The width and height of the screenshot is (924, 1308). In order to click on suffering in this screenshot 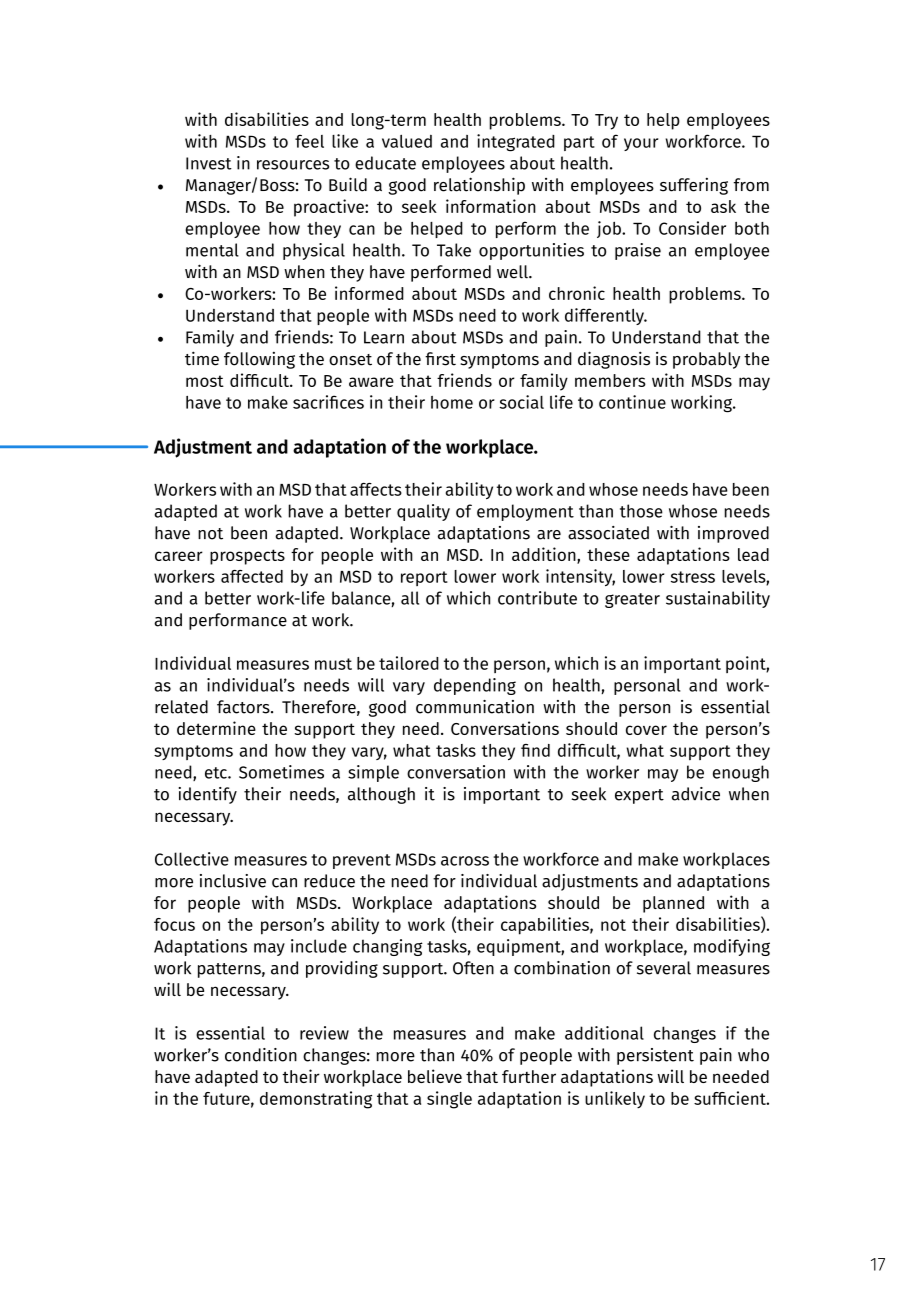, I will do `click(694, 186)`.
